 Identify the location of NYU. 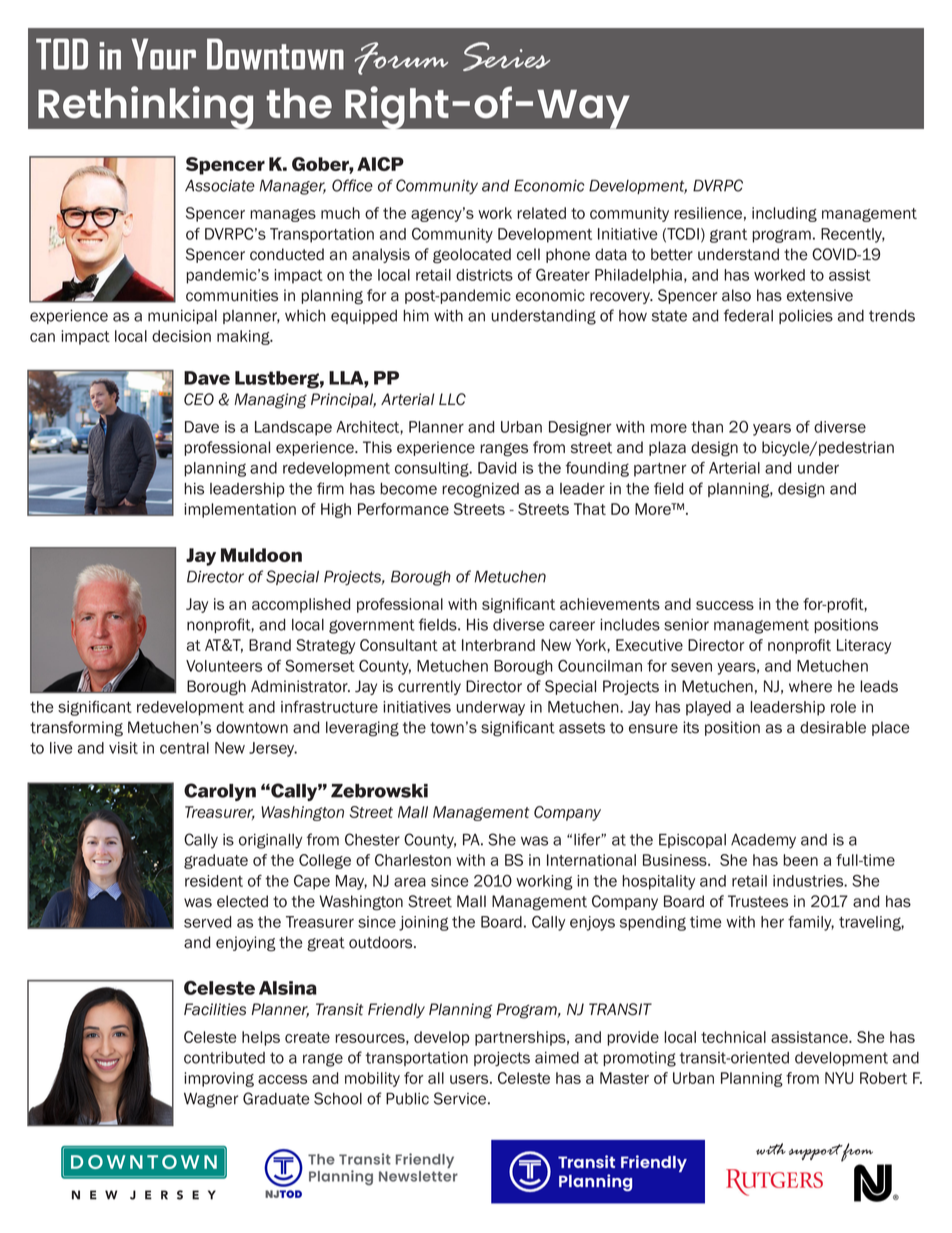
(839, 1078).
